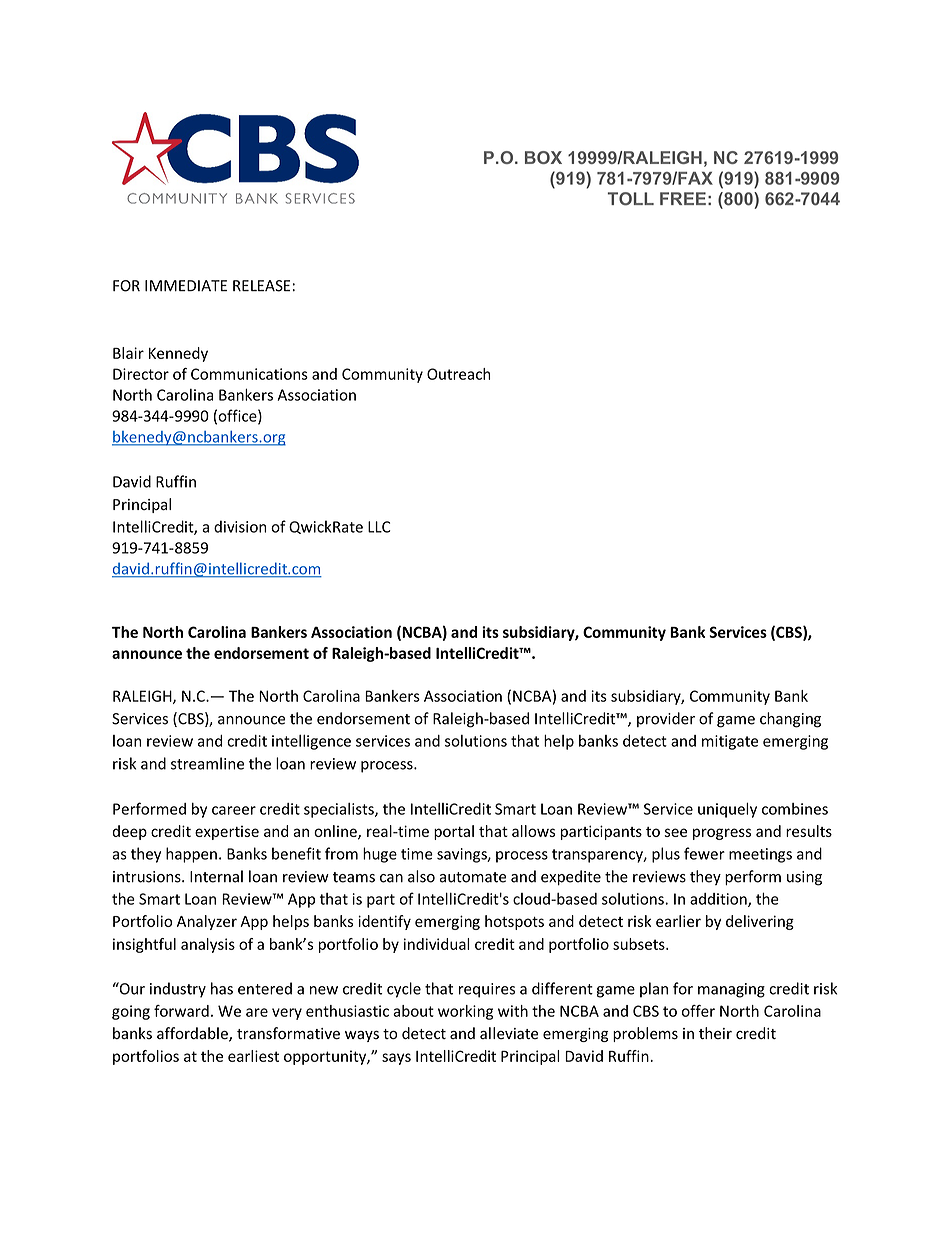 This screenshot has height=1233, width=952. I want to click on affordable, so click(193, 1034).
